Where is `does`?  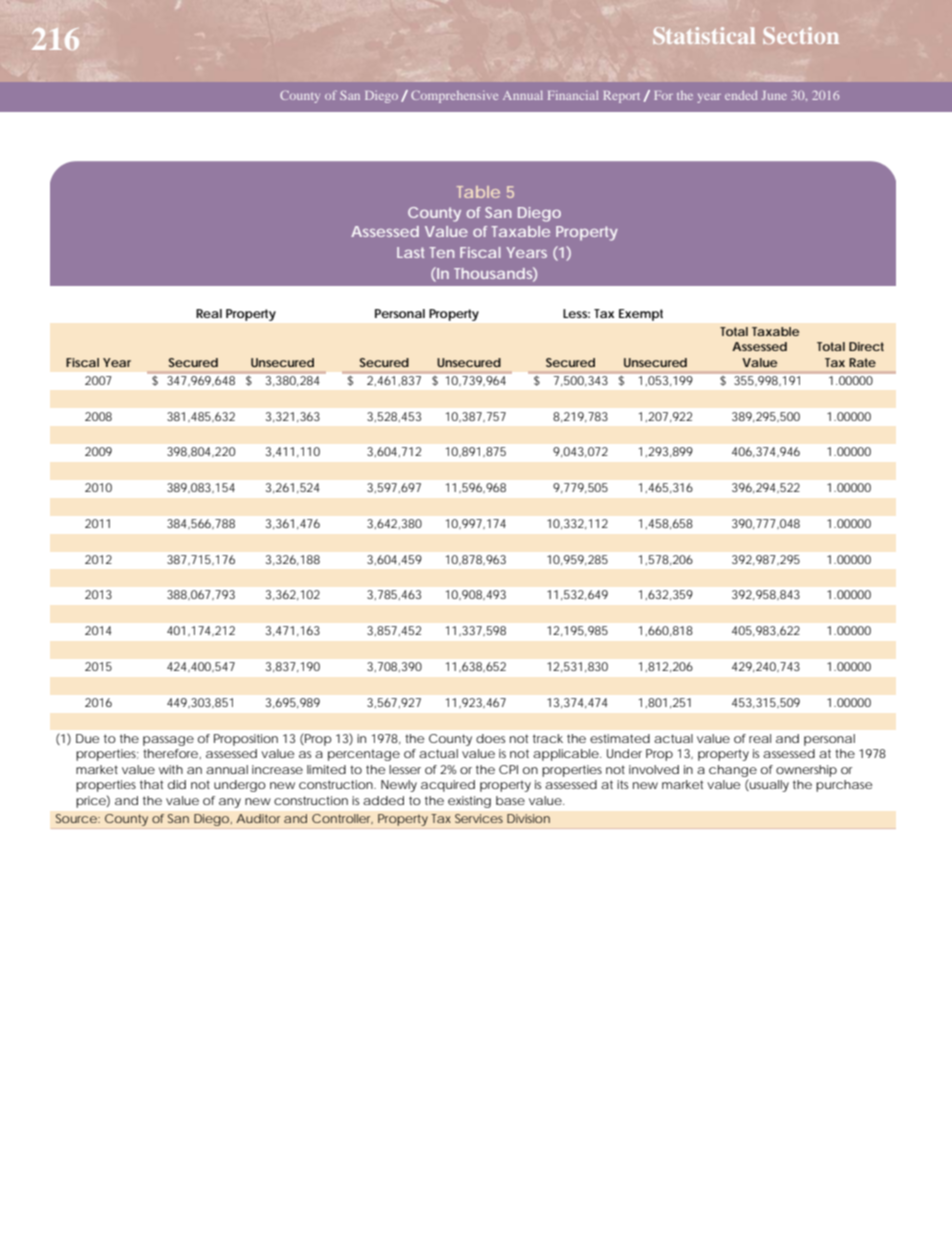
does is located at coordinates (490, 738).
